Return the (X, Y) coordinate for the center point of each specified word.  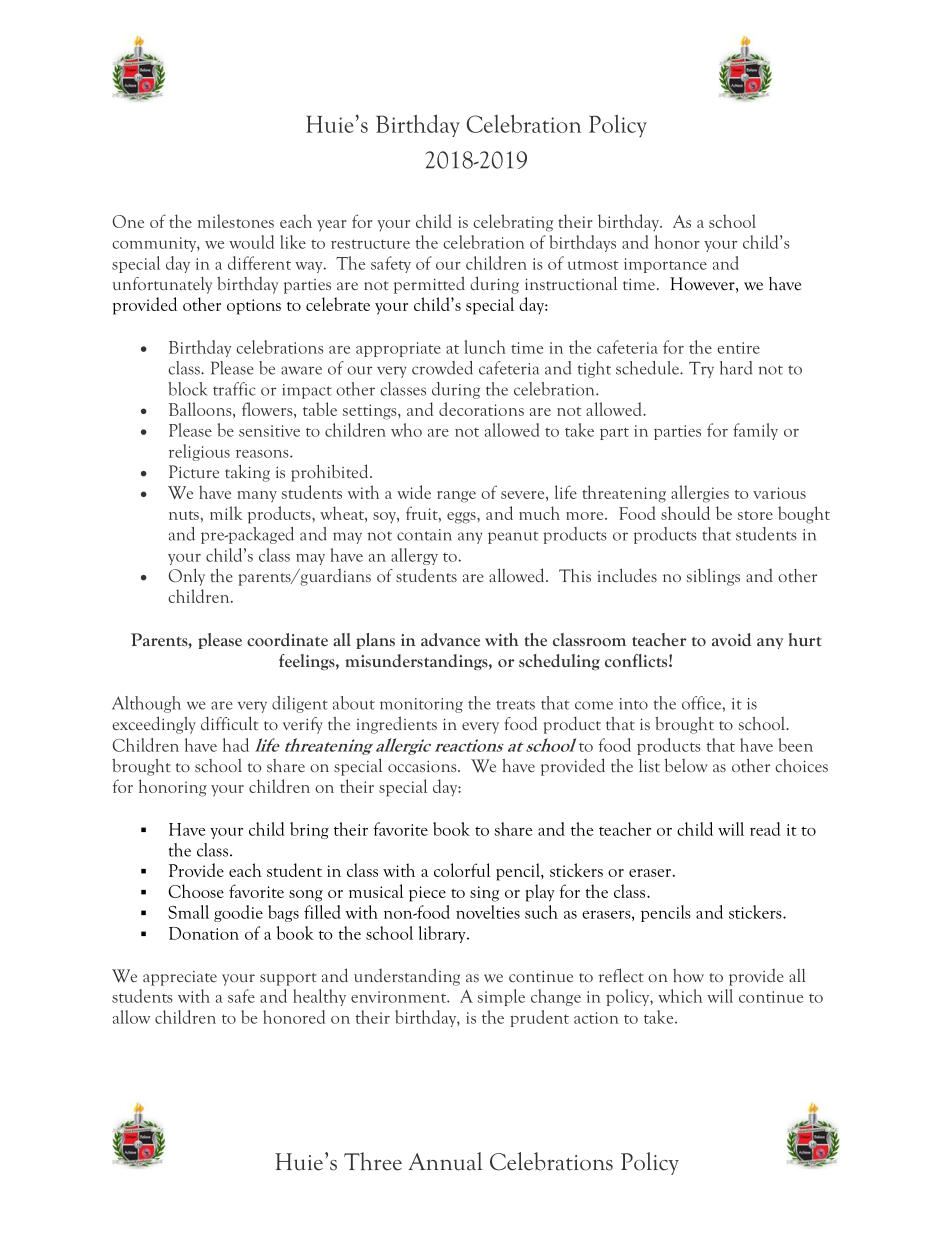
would (251, 242)
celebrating (513, 223)
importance (665, 265)
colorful (462, 870)
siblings (713, 577)
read (765, 829)
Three (373, 1161)
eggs (462, 518)
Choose (196, 891)
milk (226, 513)
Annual (445, 1161)
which (680, 996)
